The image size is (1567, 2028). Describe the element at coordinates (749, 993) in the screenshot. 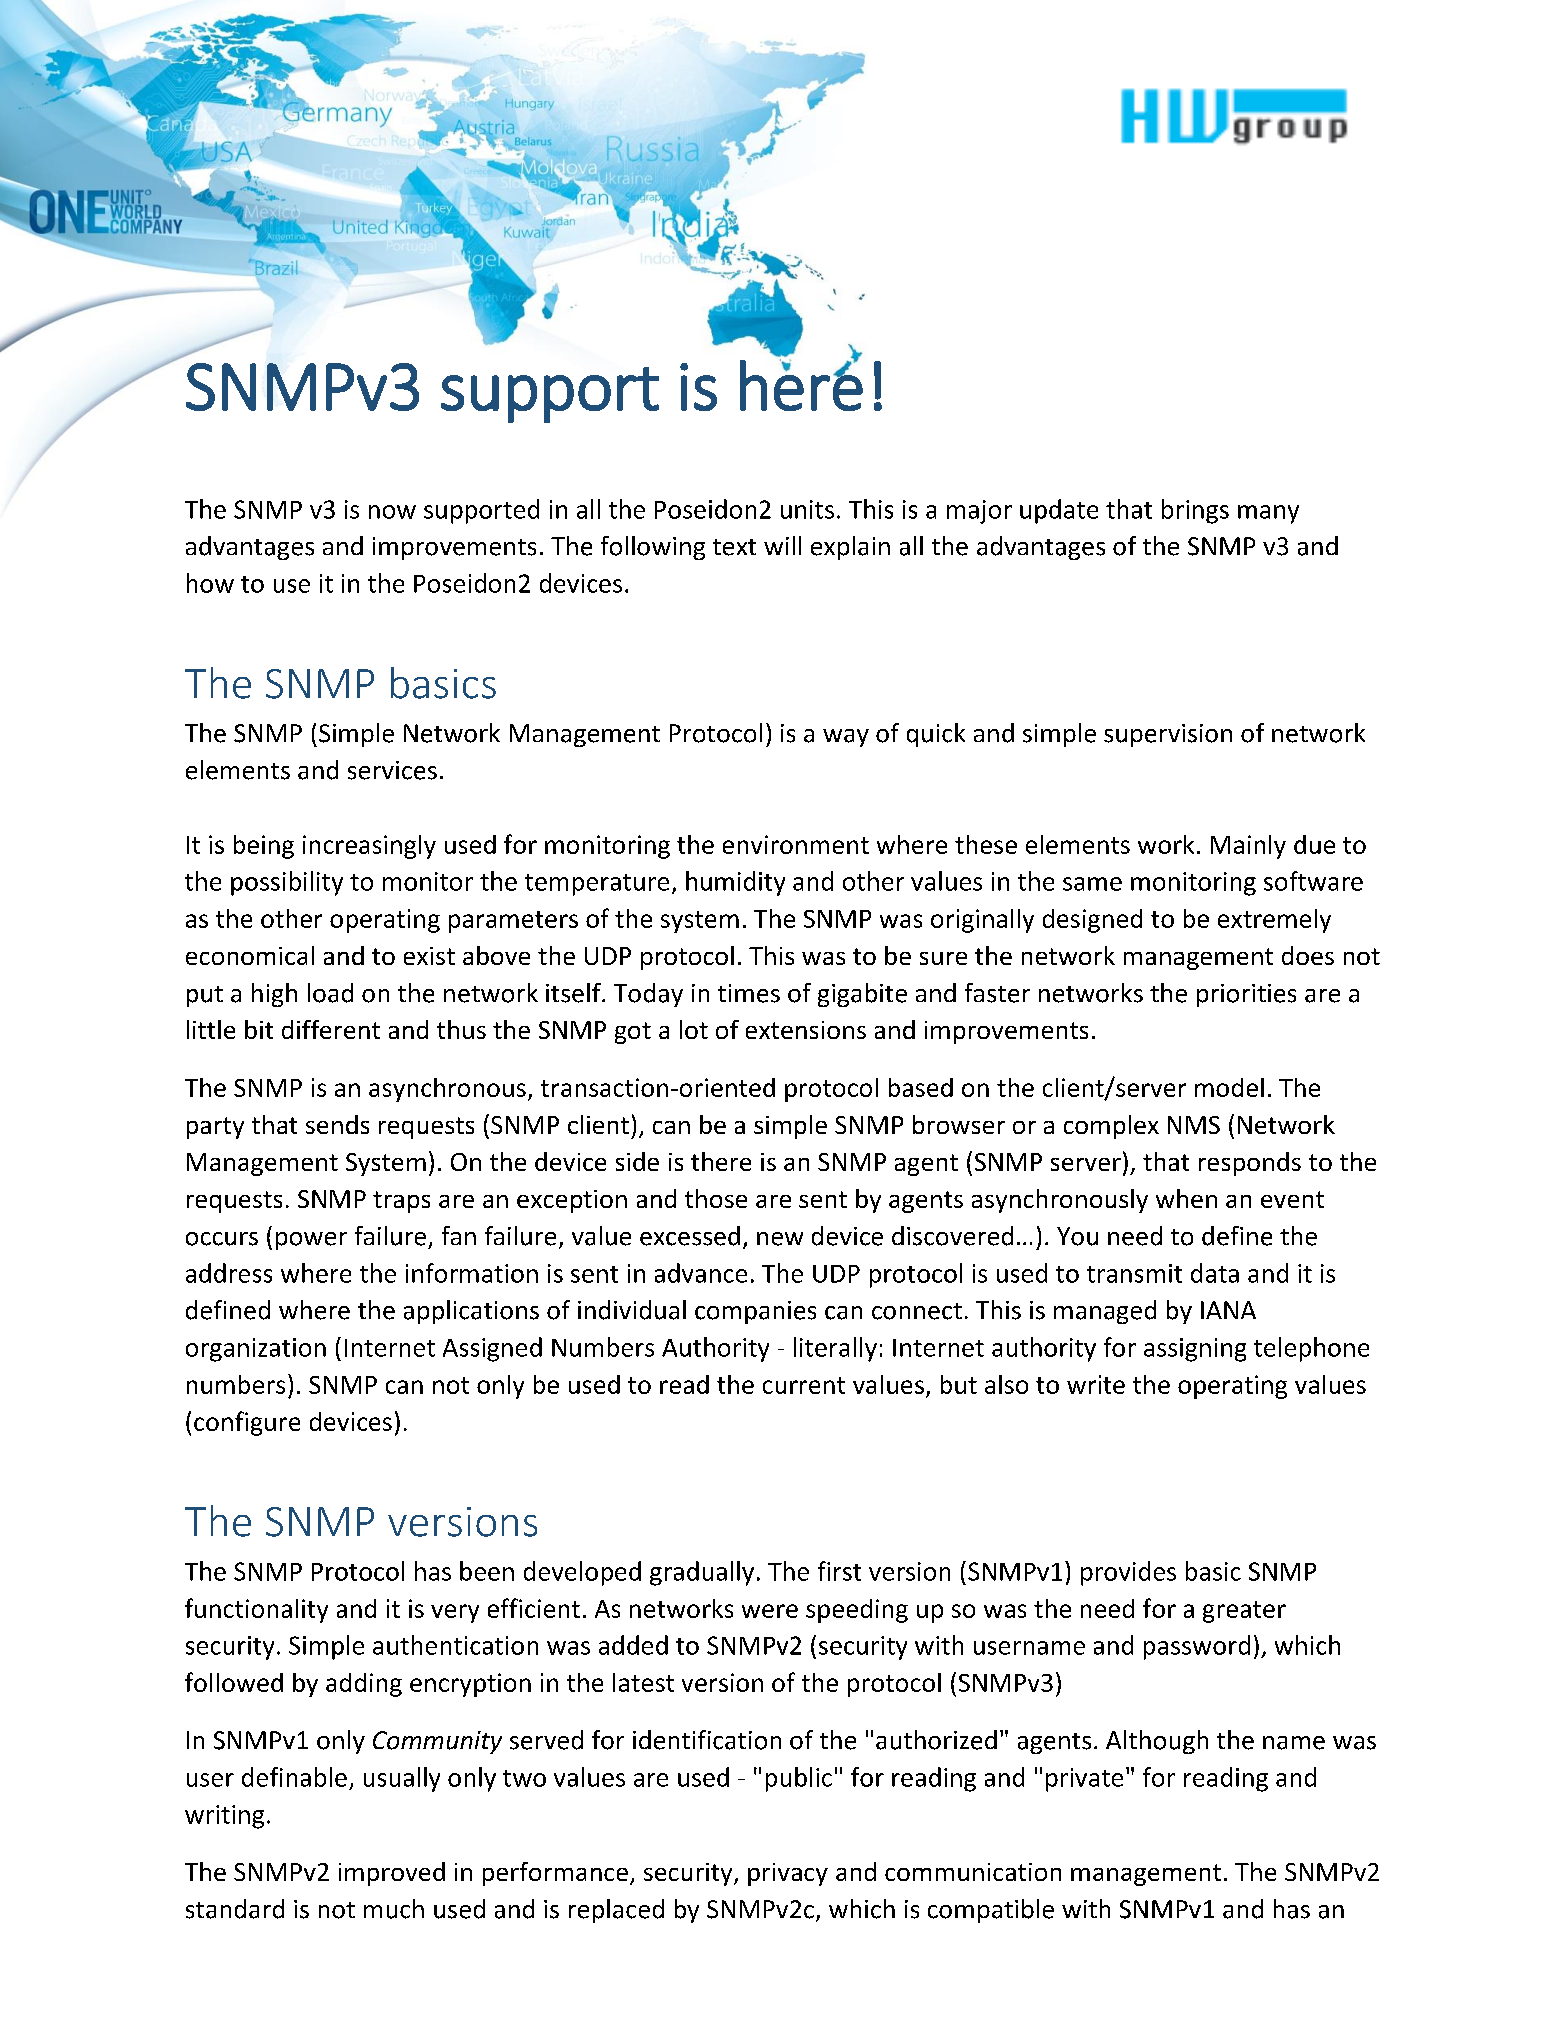

I see `times` at that location.
